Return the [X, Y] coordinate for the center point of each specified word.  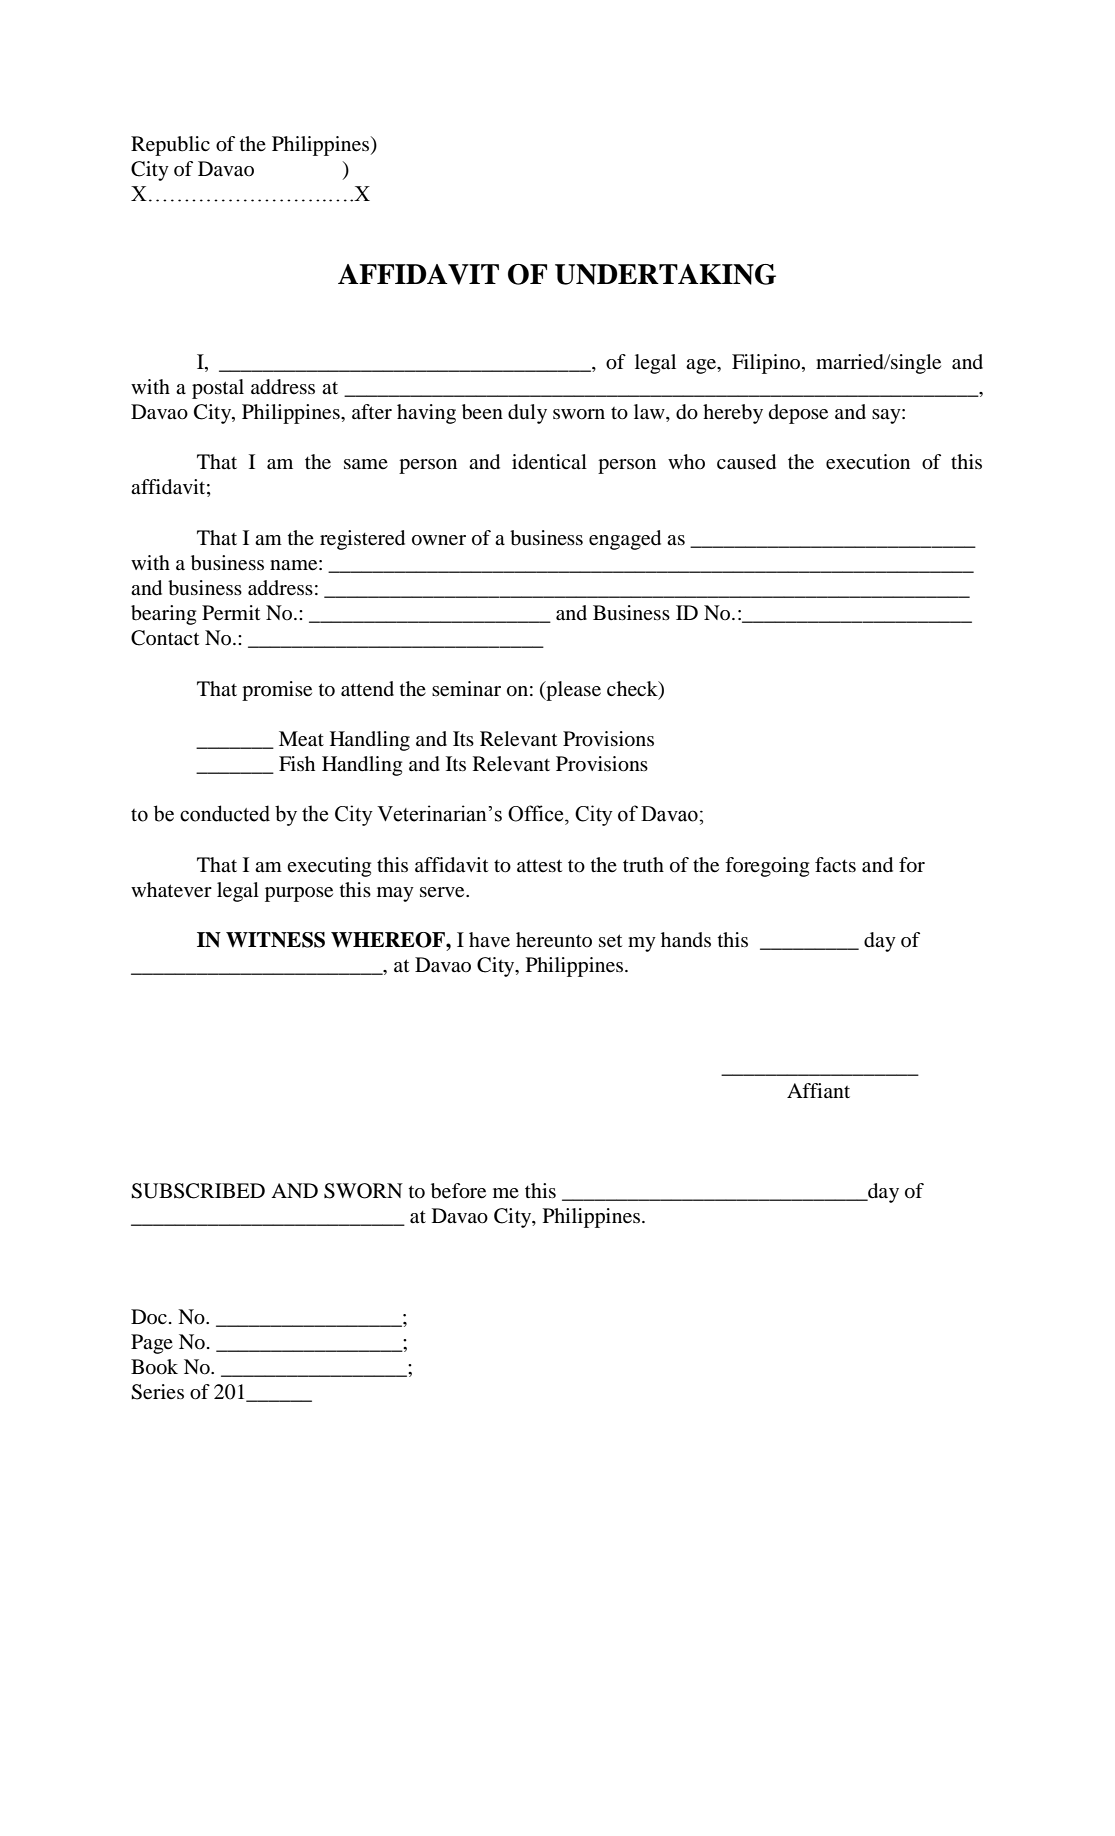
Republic [170, 146]
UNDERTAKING [665, 274]
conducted [225, 813]
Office [537, 813]
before [458, 1191]
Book [154, 1367]
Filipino [767, 364]
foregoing [767, 867]
